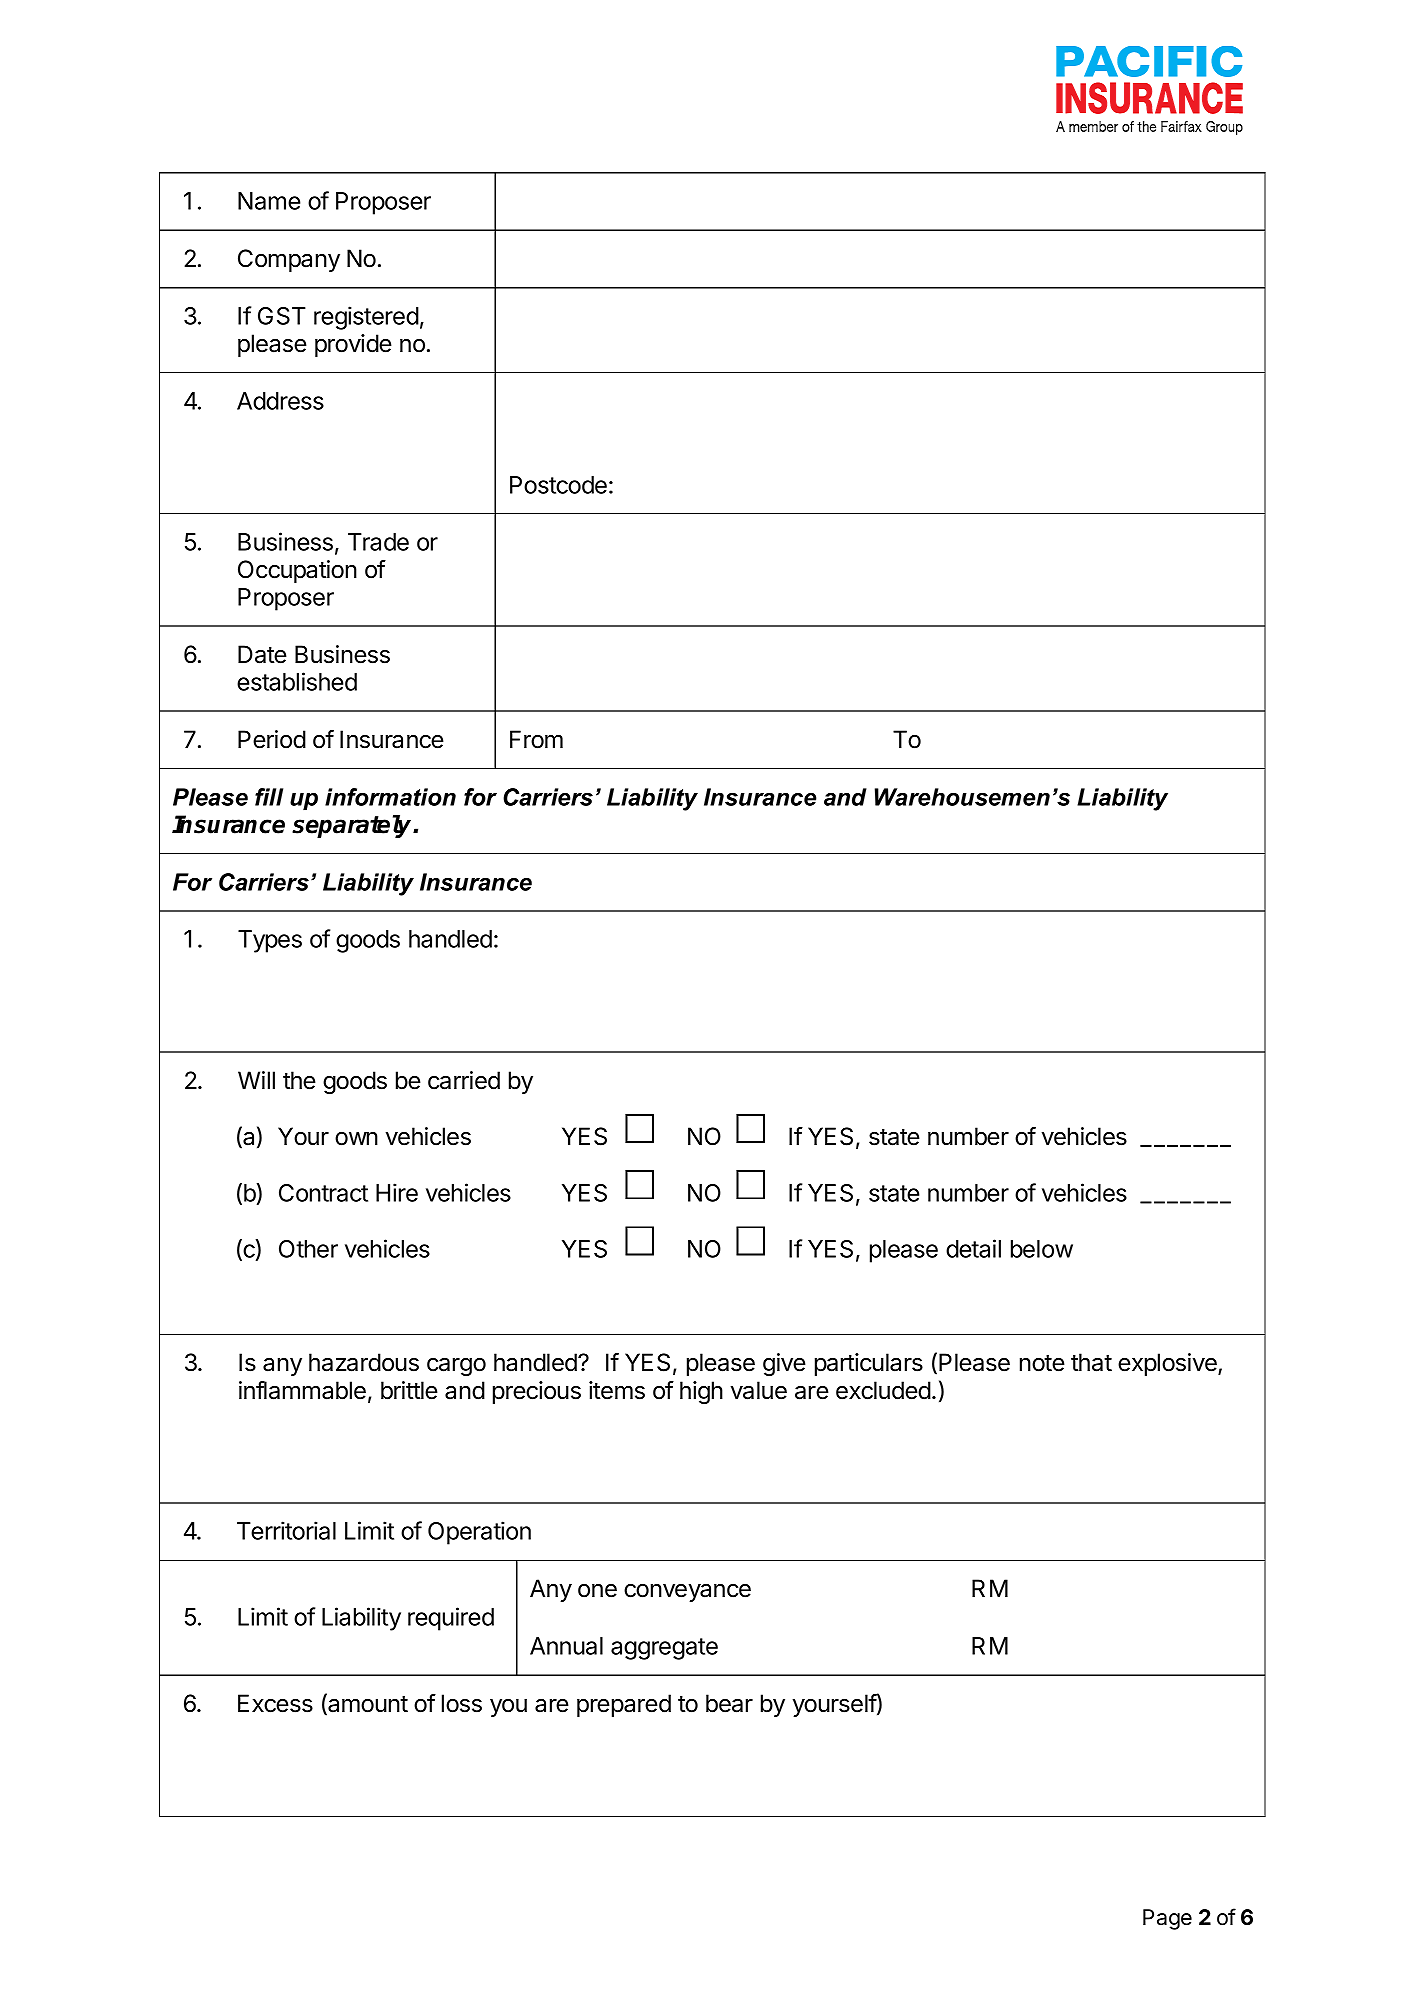 Image resolution: width=1424 pixels, height=2014 pixels. I want to click on below, so click(1042, 1249).
